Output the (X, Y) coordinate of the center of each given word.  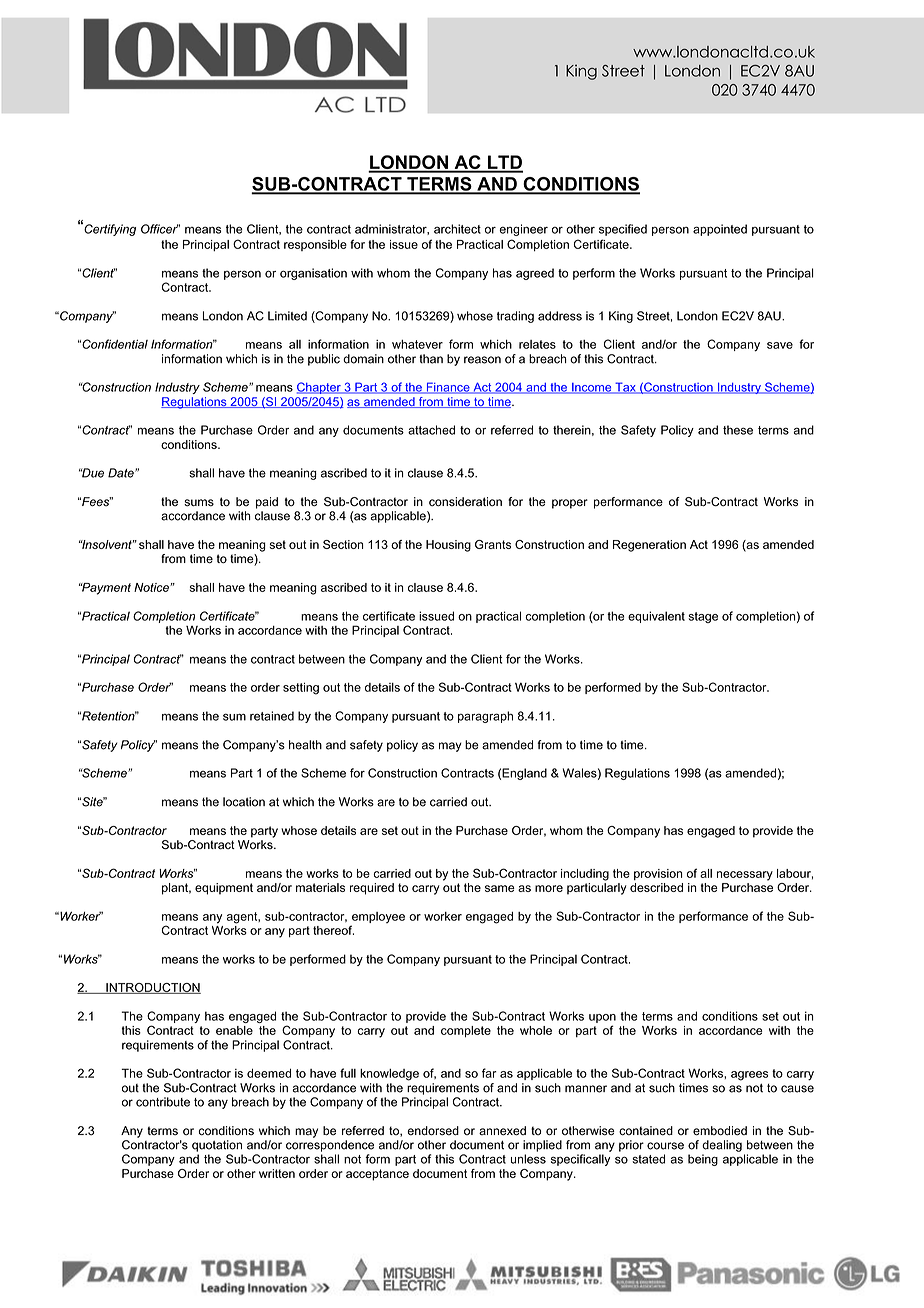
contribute (163, 1102)
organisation (313, 274)
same (500, 888)
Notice (152, 587)
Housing (448, 546)
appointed (720, 230)
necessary (745, 876)
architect (457, 229)
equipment (224, 889)
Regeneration (649, 546)
